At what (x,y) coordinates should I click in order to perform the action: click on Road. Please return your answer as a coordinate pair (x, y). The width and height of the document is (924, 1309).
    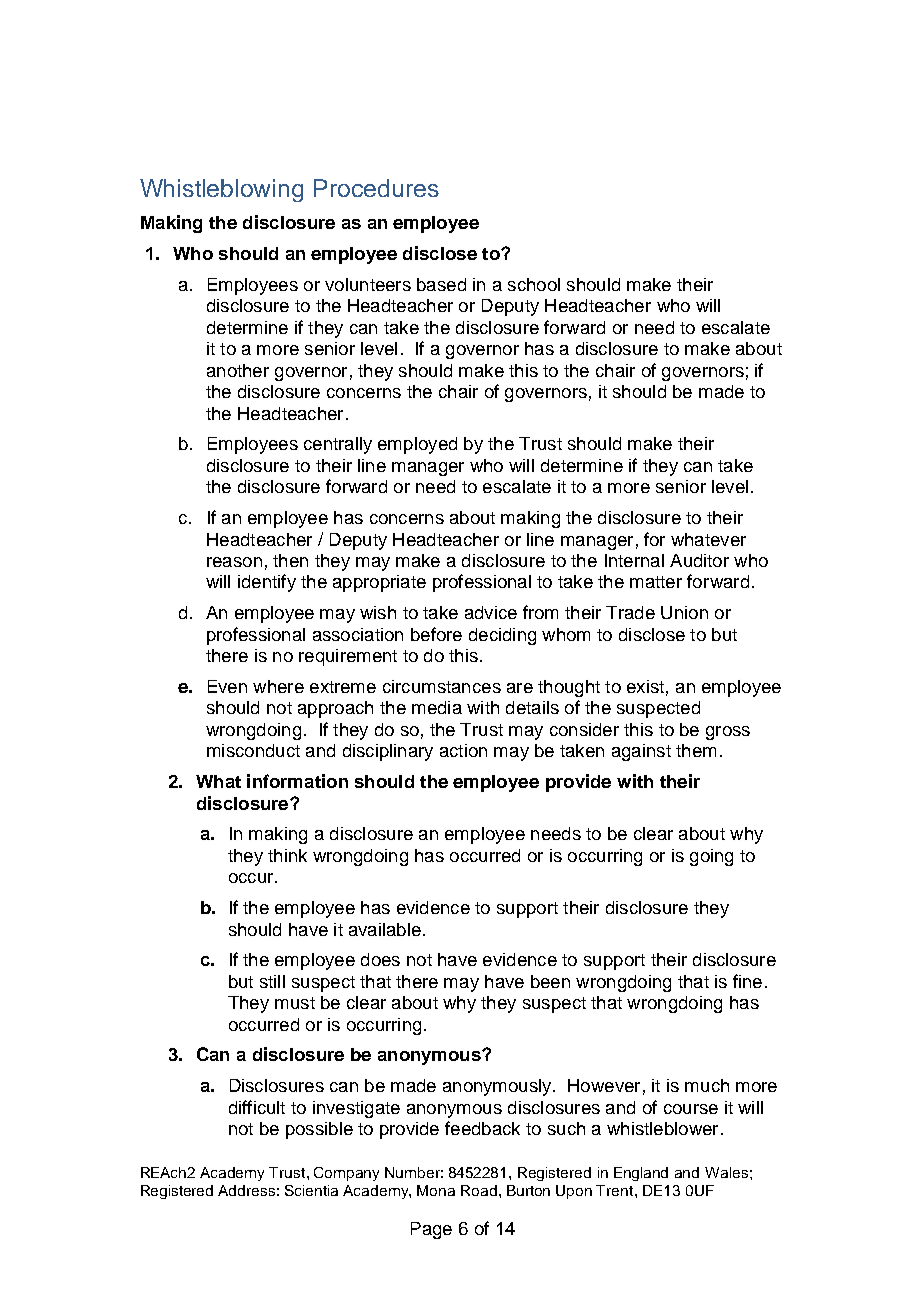
    Looking at the image, I should click on (479, 1190).
